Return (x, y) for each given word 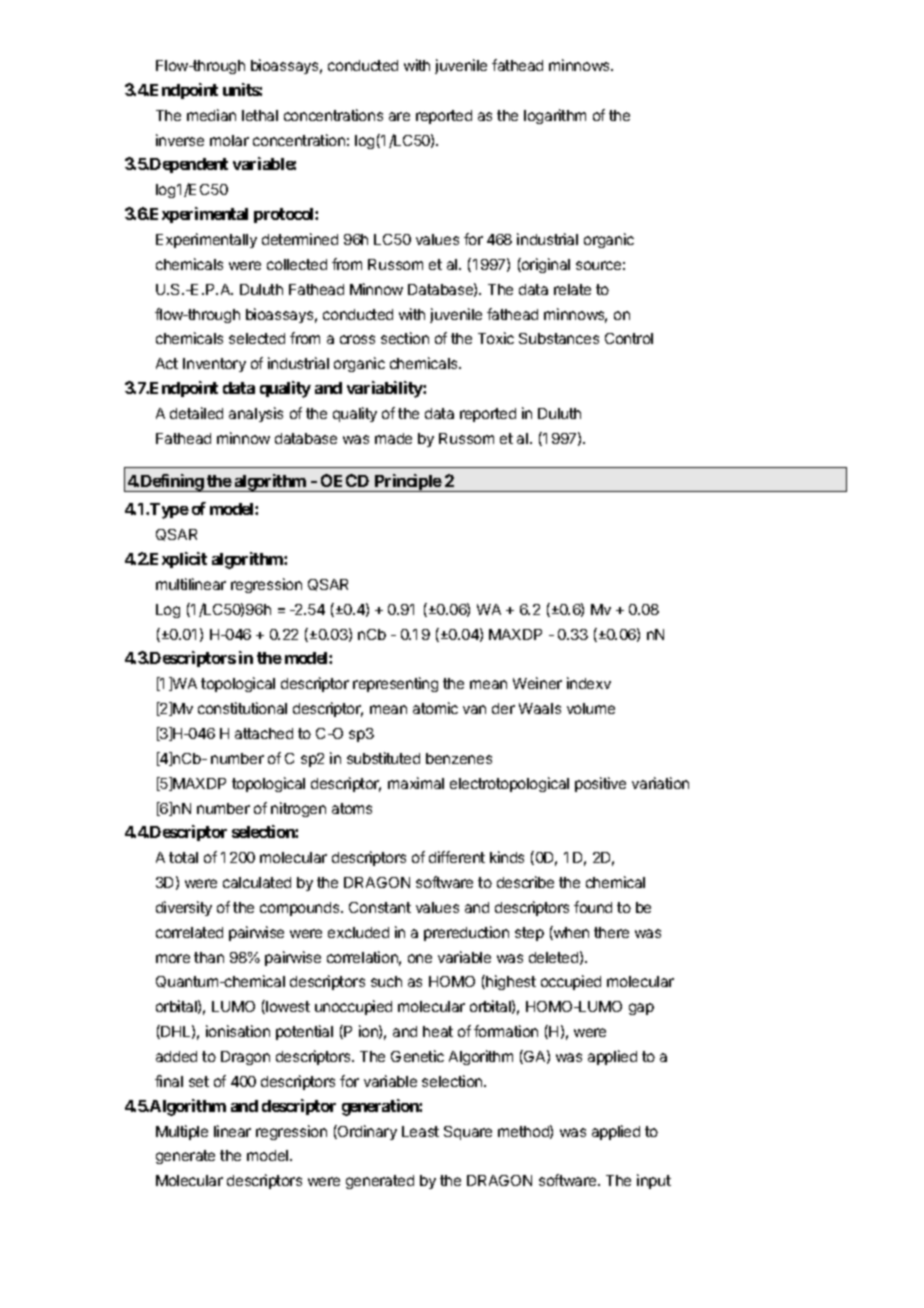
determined (300, 239)
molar (229, 140)
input (654, 1181)
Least (420, 1131)
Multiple (182, 1132)
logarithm (555, 116)
